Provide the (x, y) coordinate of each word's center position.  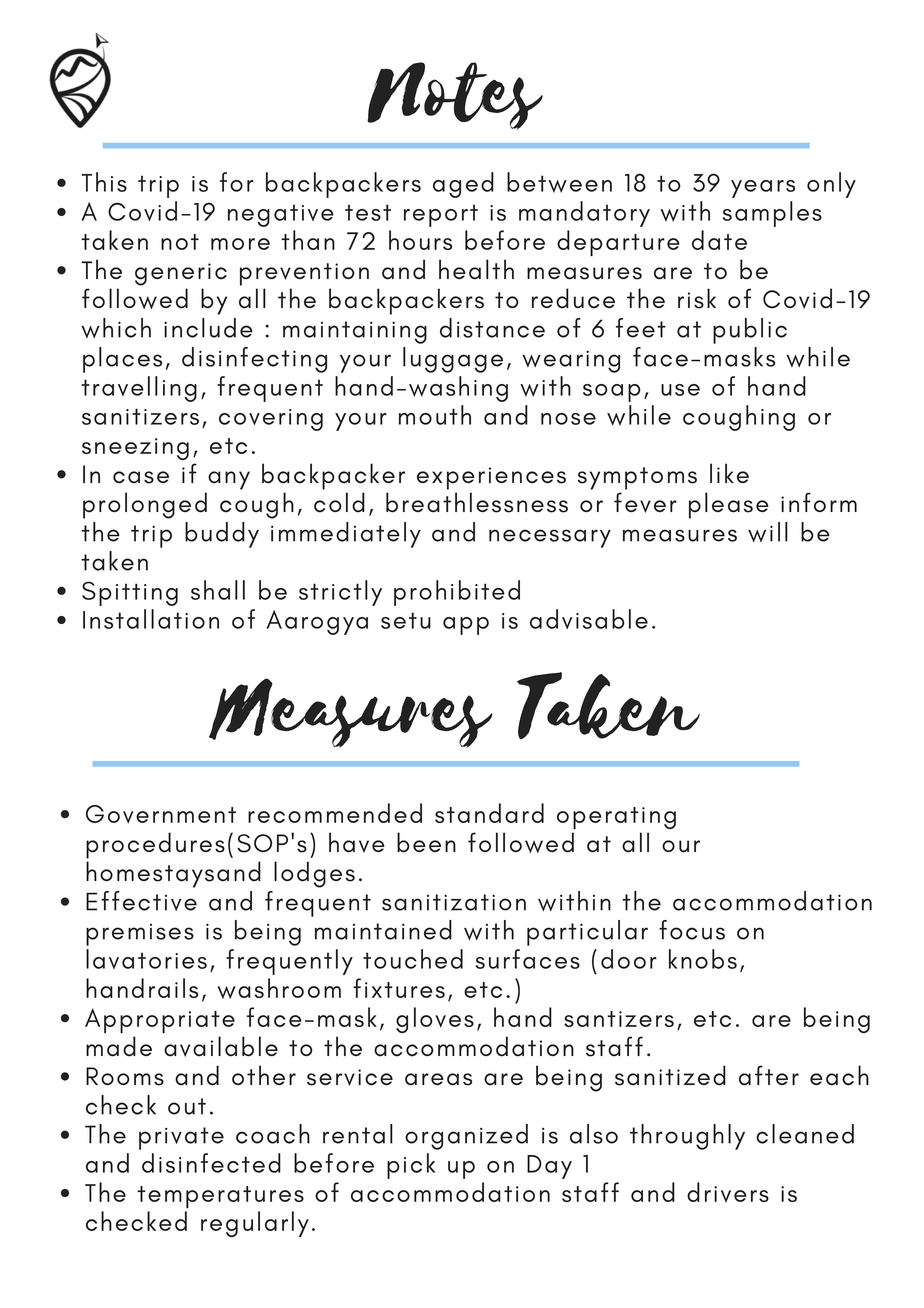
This (104, 182)
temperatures (220, 1197)
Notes (455, 96)
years (763, 189)
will (768, 532)
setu (406, 620)
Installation (151, 619)
